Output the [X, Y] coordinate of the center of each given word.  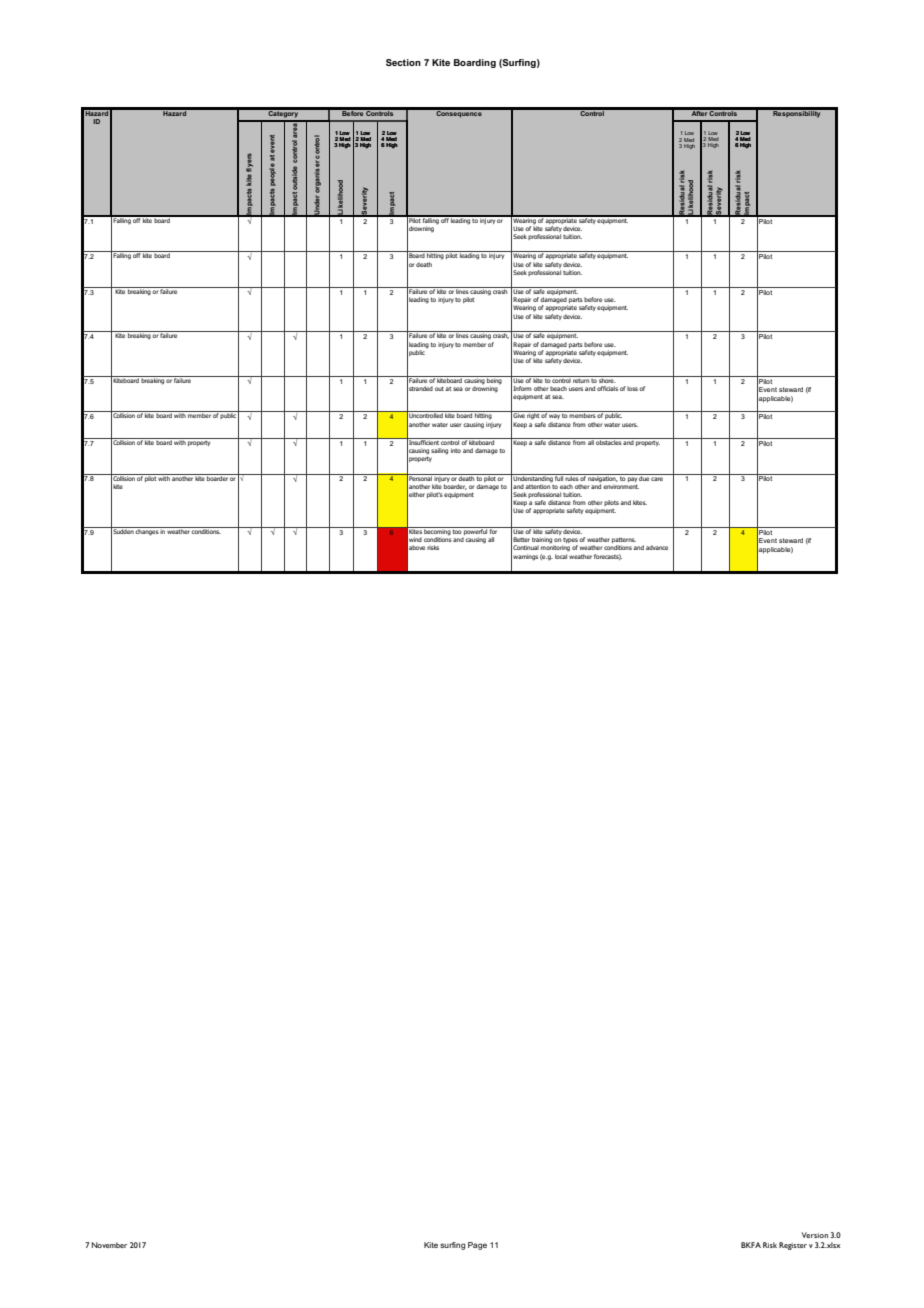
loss [632, 388]
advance [657, 547]
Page [477, 1246]
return [581, 379]
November [109, 1245]
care [657, 479]
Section [403, 62]
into [456, 450]
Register [793, 1246]
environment [621, 486]
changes [147, 531]
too [457, 530]
